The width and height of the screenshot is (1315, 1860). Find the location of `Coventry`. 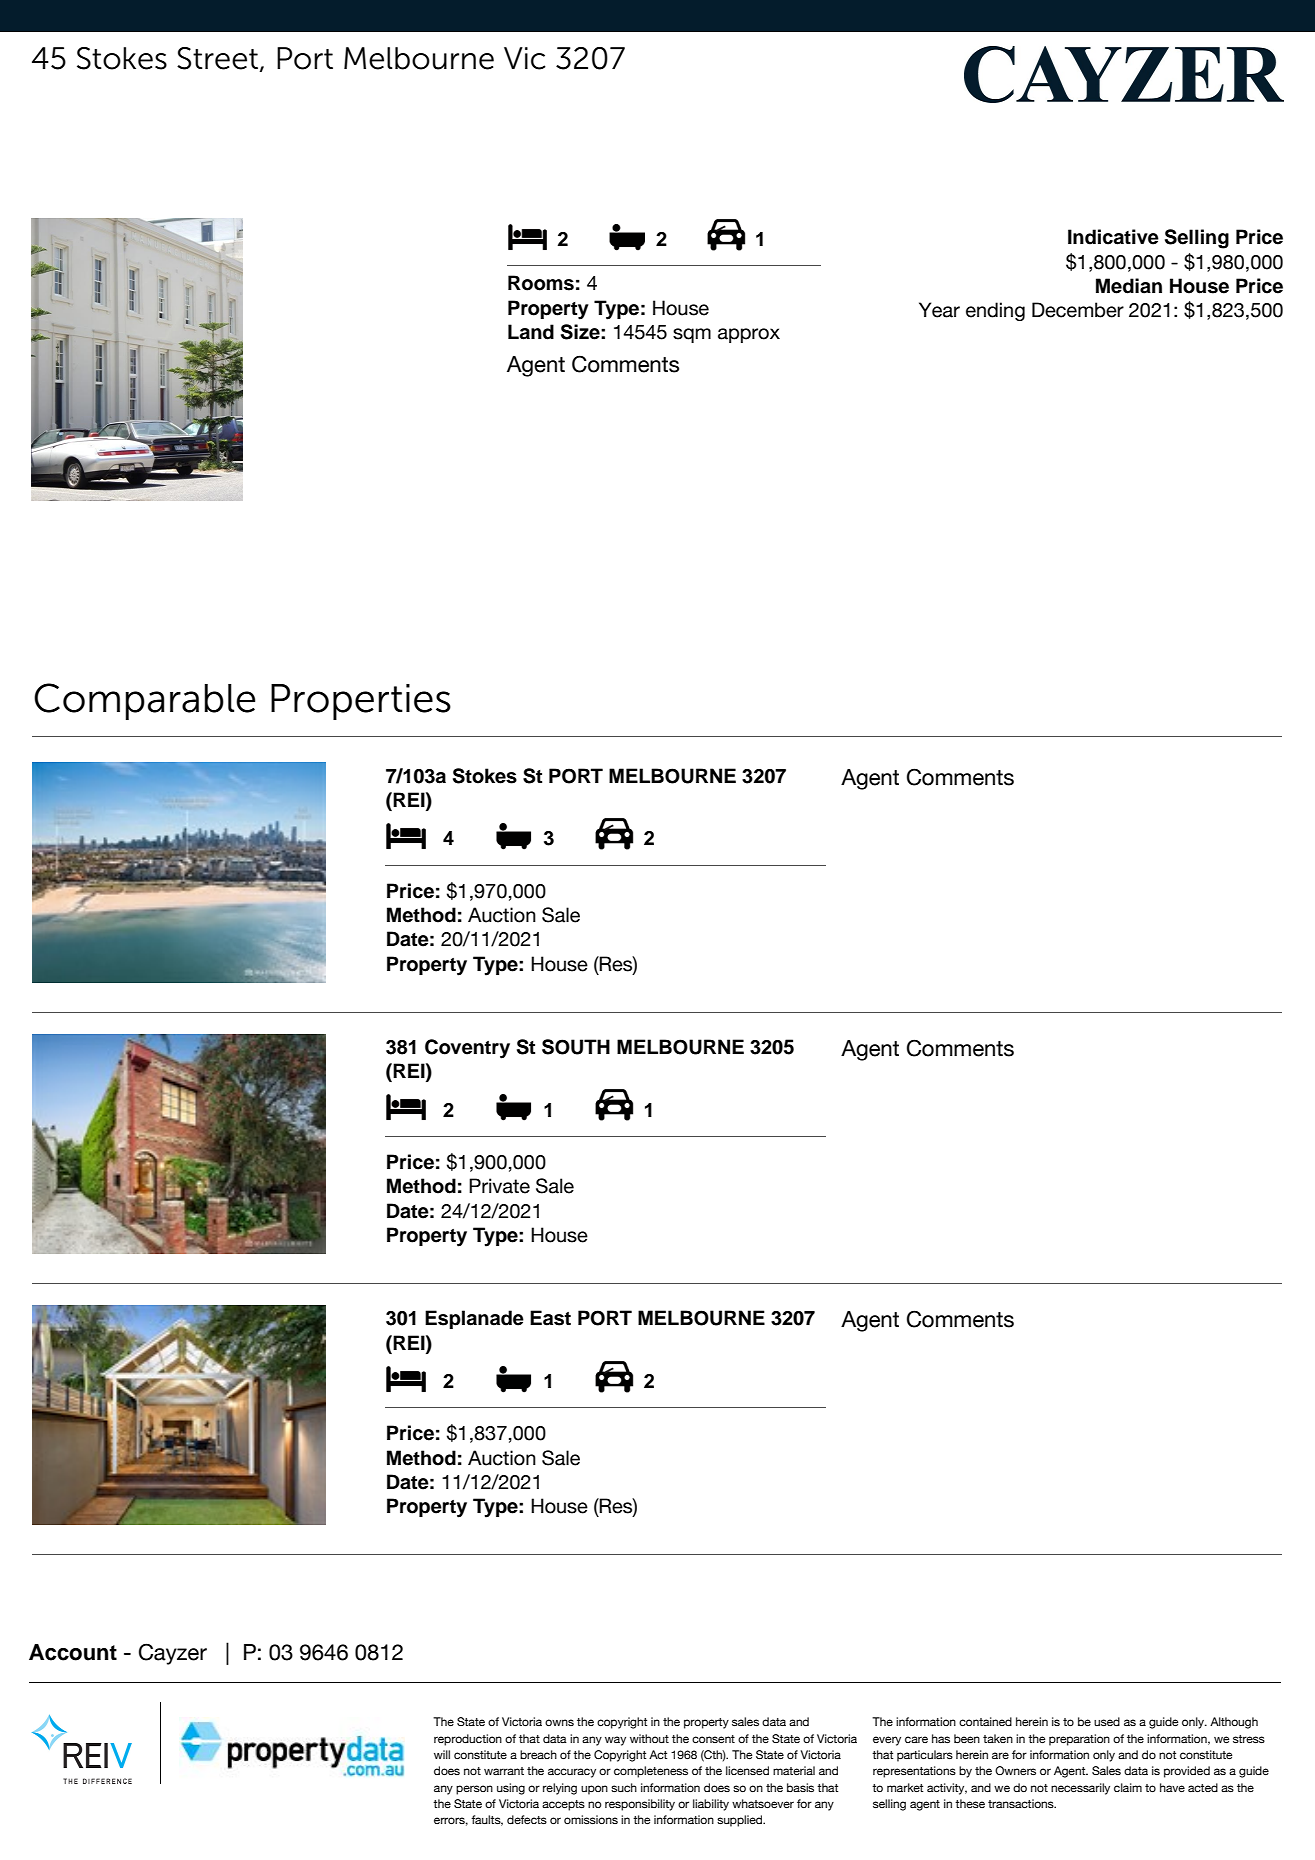

Coventry is located at coordinates (467, 1049).
